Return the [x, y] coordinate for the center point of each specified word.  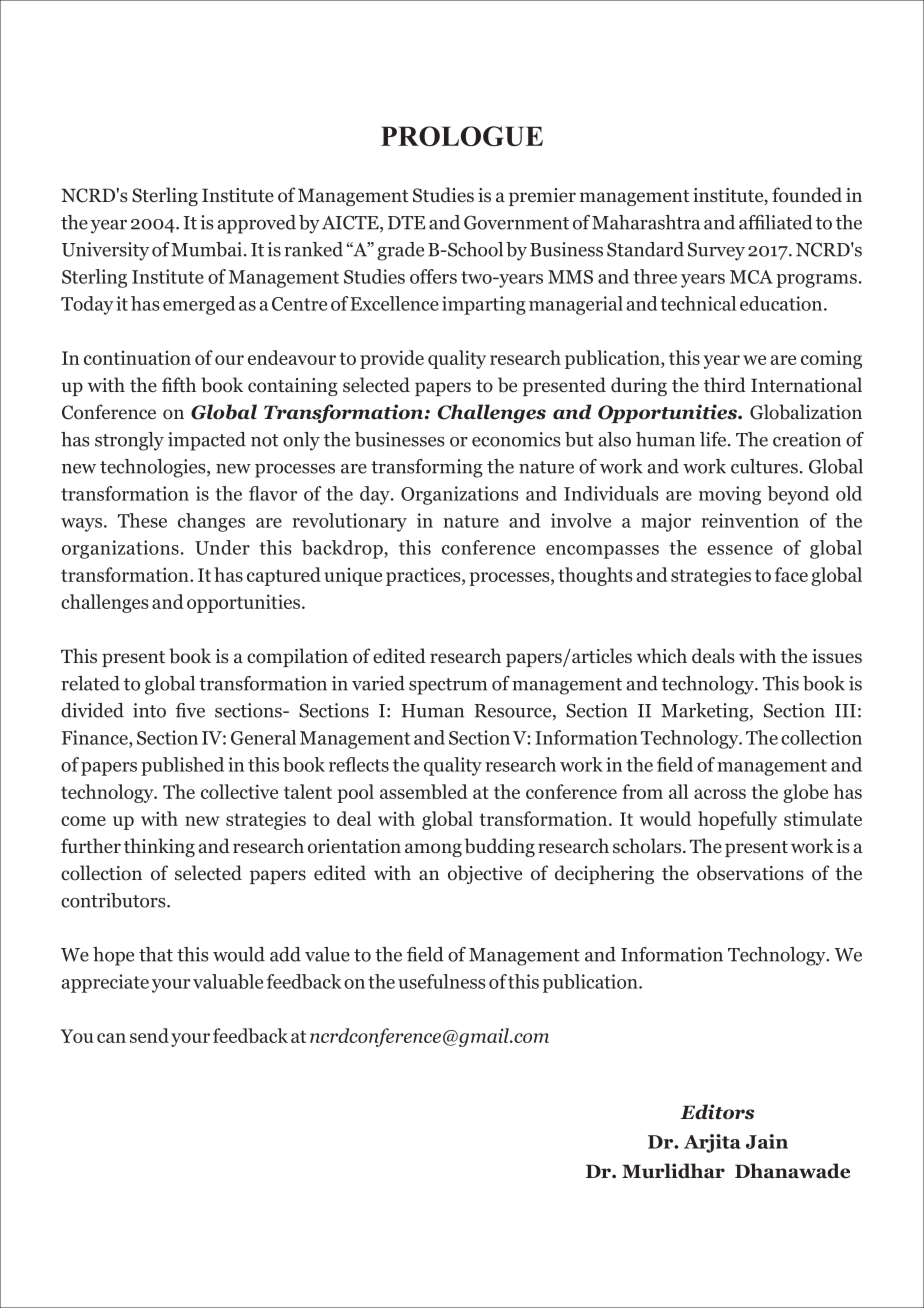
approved [257, 224]
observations [750, 873]
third [725, 385]
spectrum [448, 686]
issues [837, 656]
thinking [159, 847]
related [90, 683]
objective [485, 874]
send [149, 1035]
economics [516, 439]
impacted [207, 441]
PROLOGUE [462, 136]
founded [807, 195]
